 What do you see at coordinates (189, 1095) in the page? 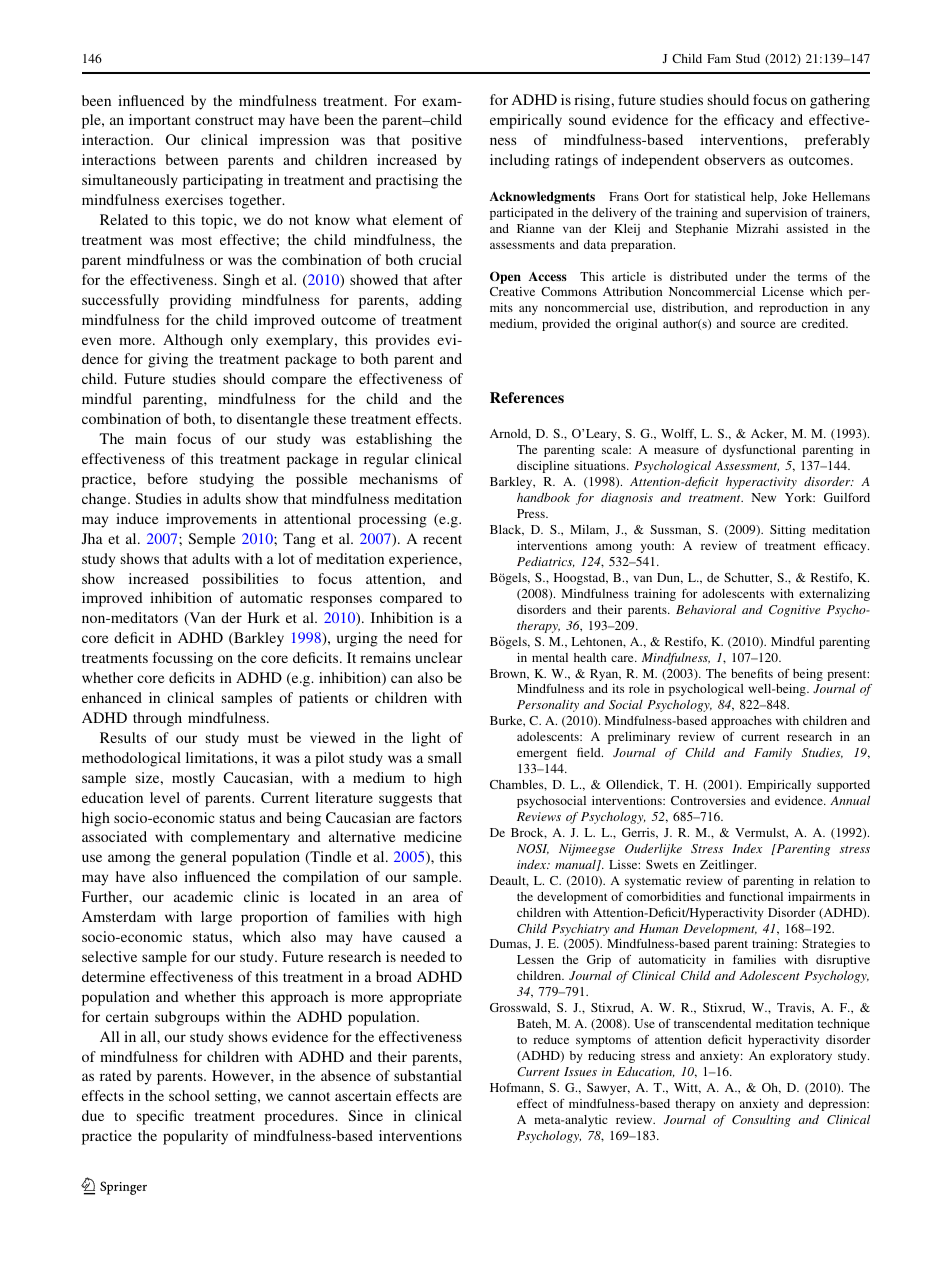
I see `school` at bounding box center [189, 1095].
